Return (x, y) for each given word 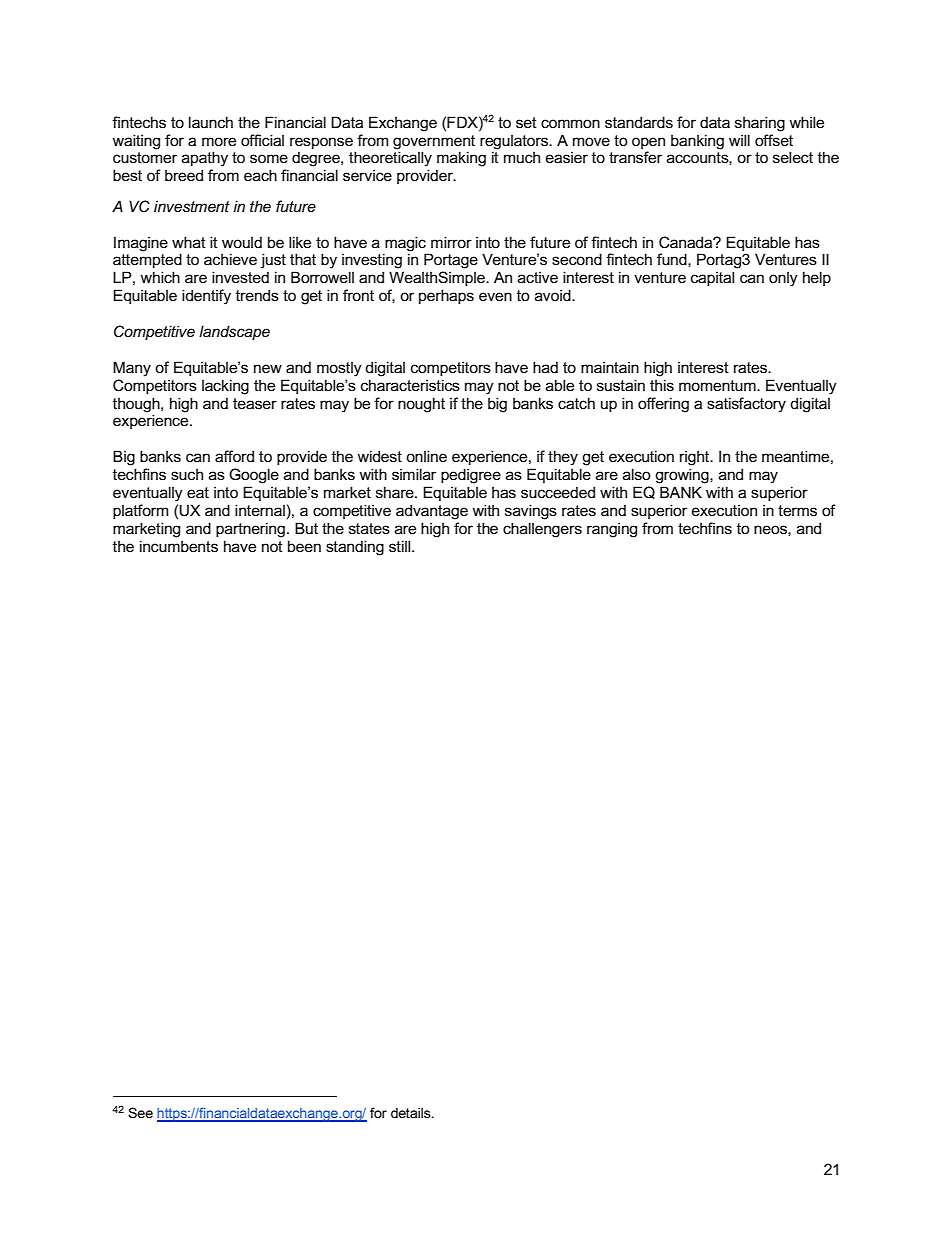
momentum (718, 385)
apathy (205, 159)
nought (421, 405)
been (304, 546)
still (401, 546)
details (412, 1113)
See (140, 1112)
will (739, 140)
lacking (225, 387)
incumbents (179, 546)
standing (355, 548)
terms (797, 510)
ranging (612, 530)
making (461, 159)
